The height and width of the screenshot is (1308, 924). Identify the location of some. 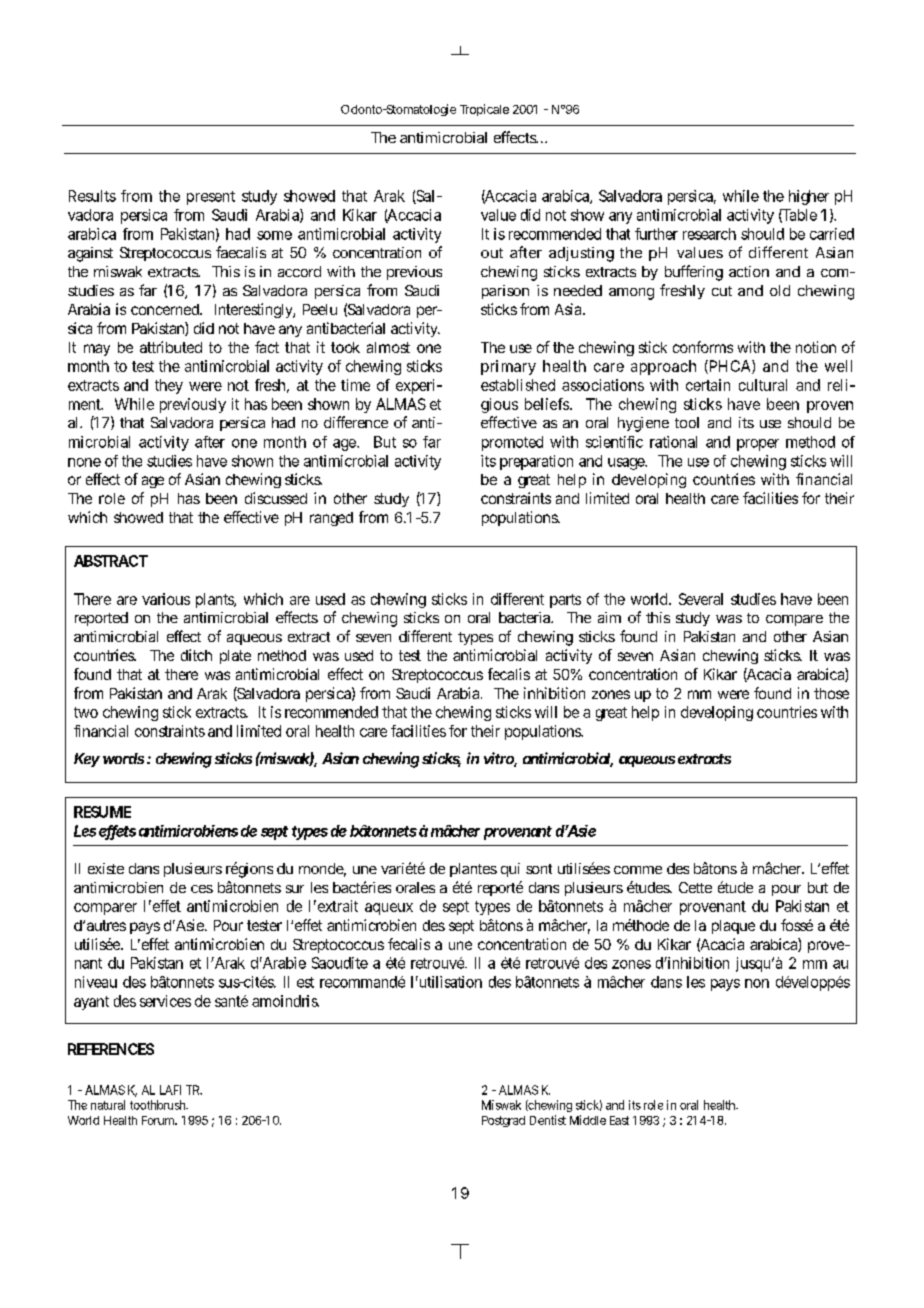
(274, 235).
